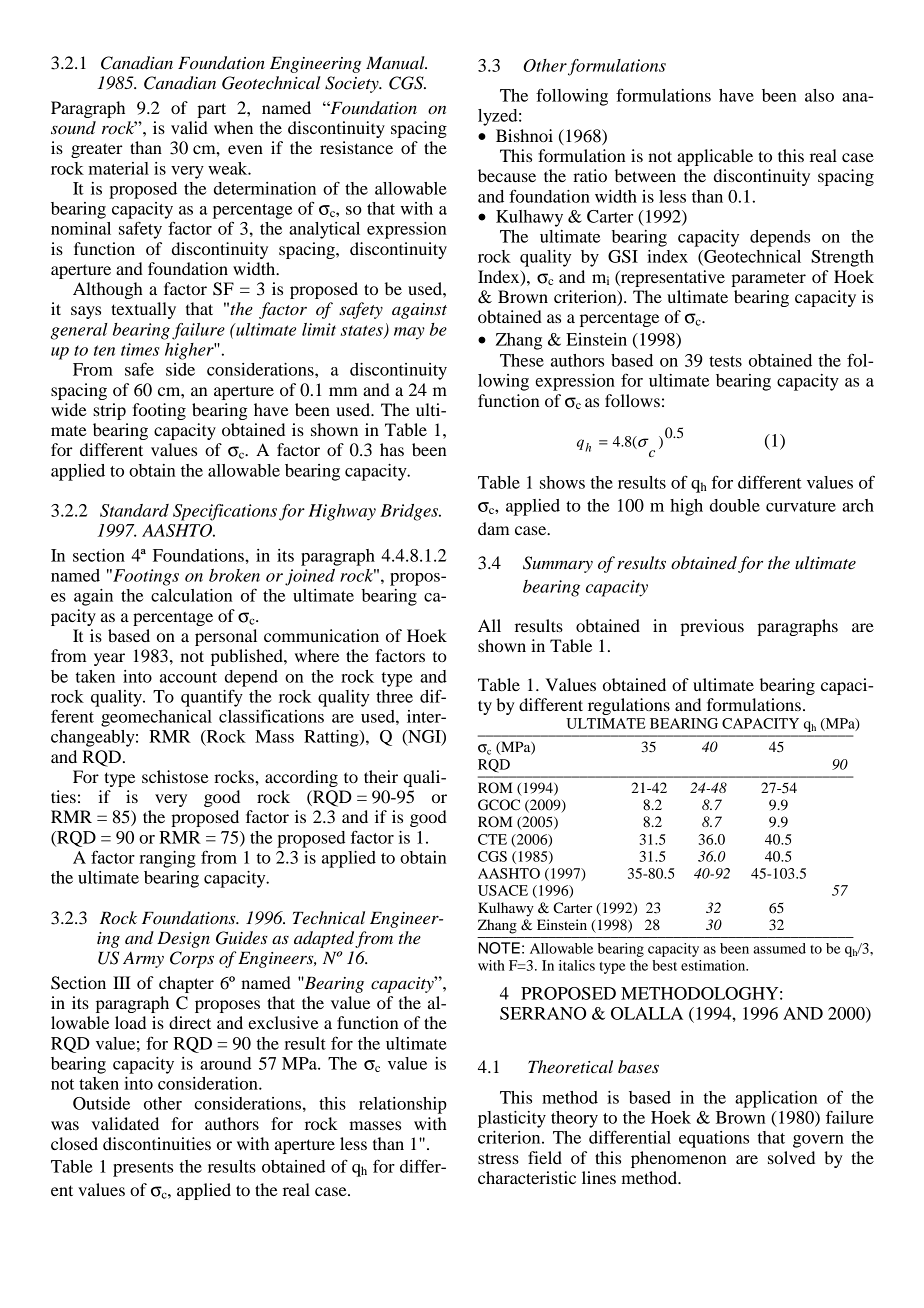 The image size is (924, 1308). I want to click on strip, so click(109, 411).
